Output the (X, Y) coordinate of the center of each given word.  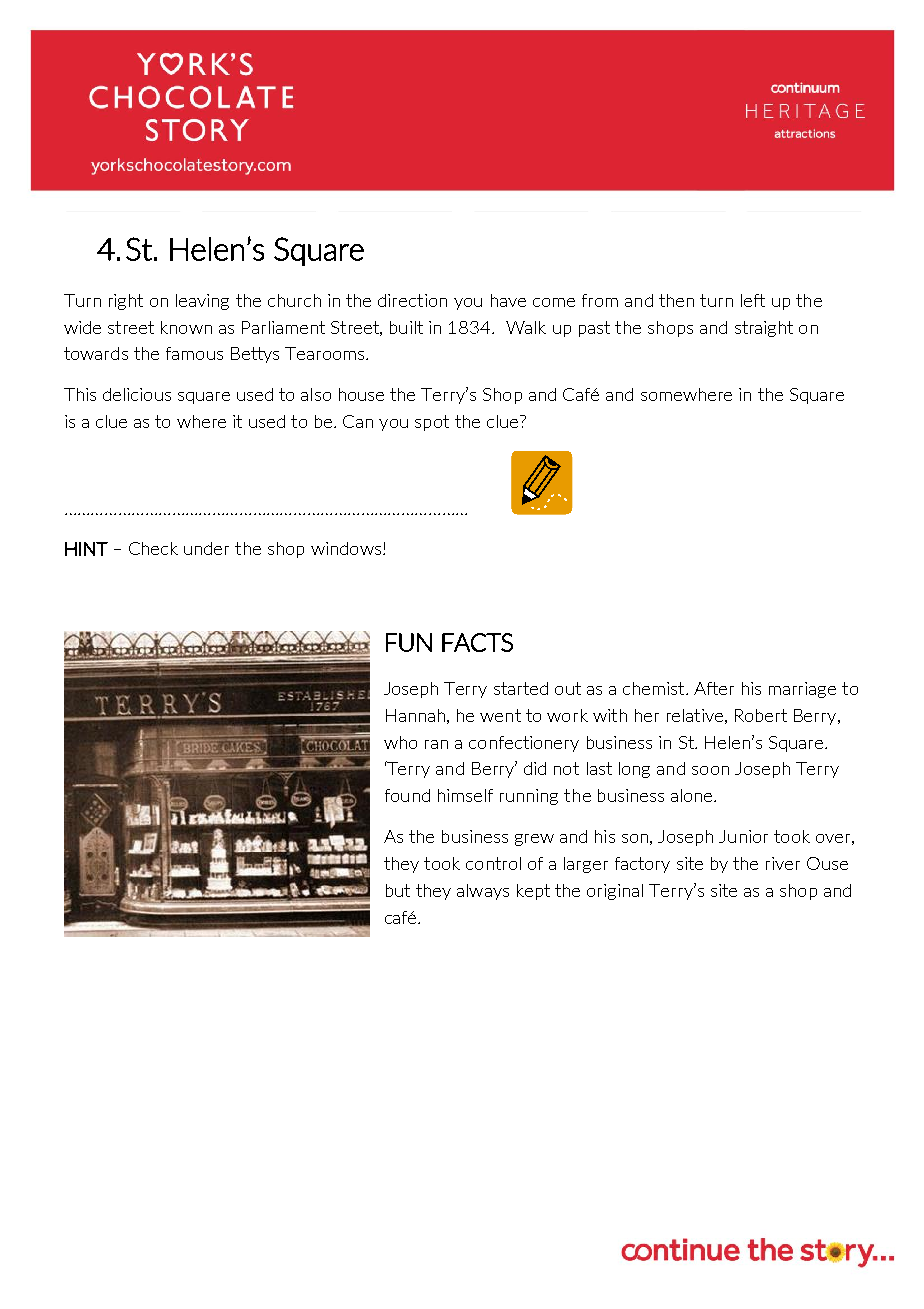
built (406, 327)
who (400, 742)
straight (764, 329)
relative (695, 715)
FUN (409, 642)
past (594, 329)
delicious (137, 394)
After (714, 688)
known (186, 327)
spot (432, 423)
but (398, 890)
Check (153, 548)
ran (436, 744)
